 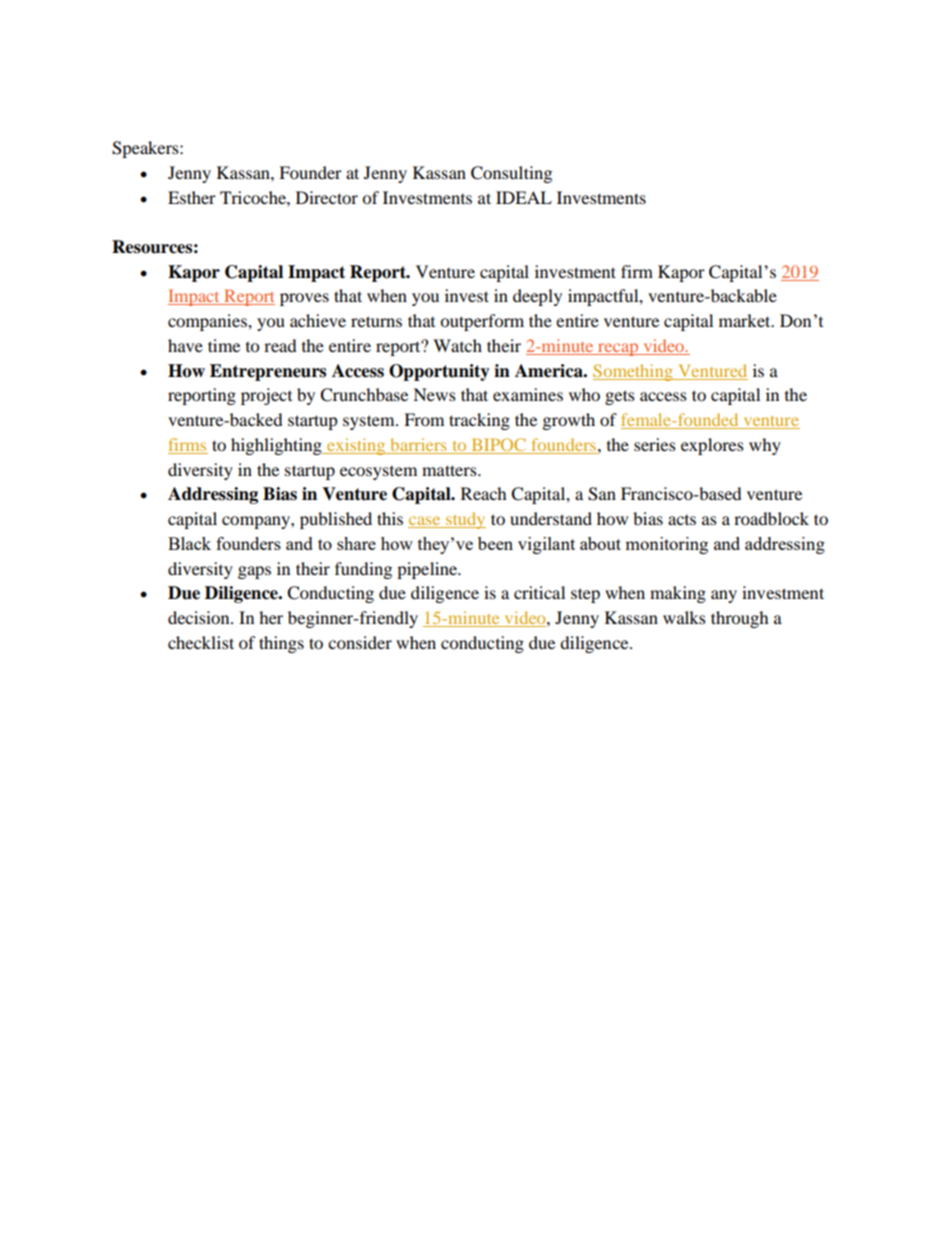 I want to click on recap, so click(x=618, y=349).
